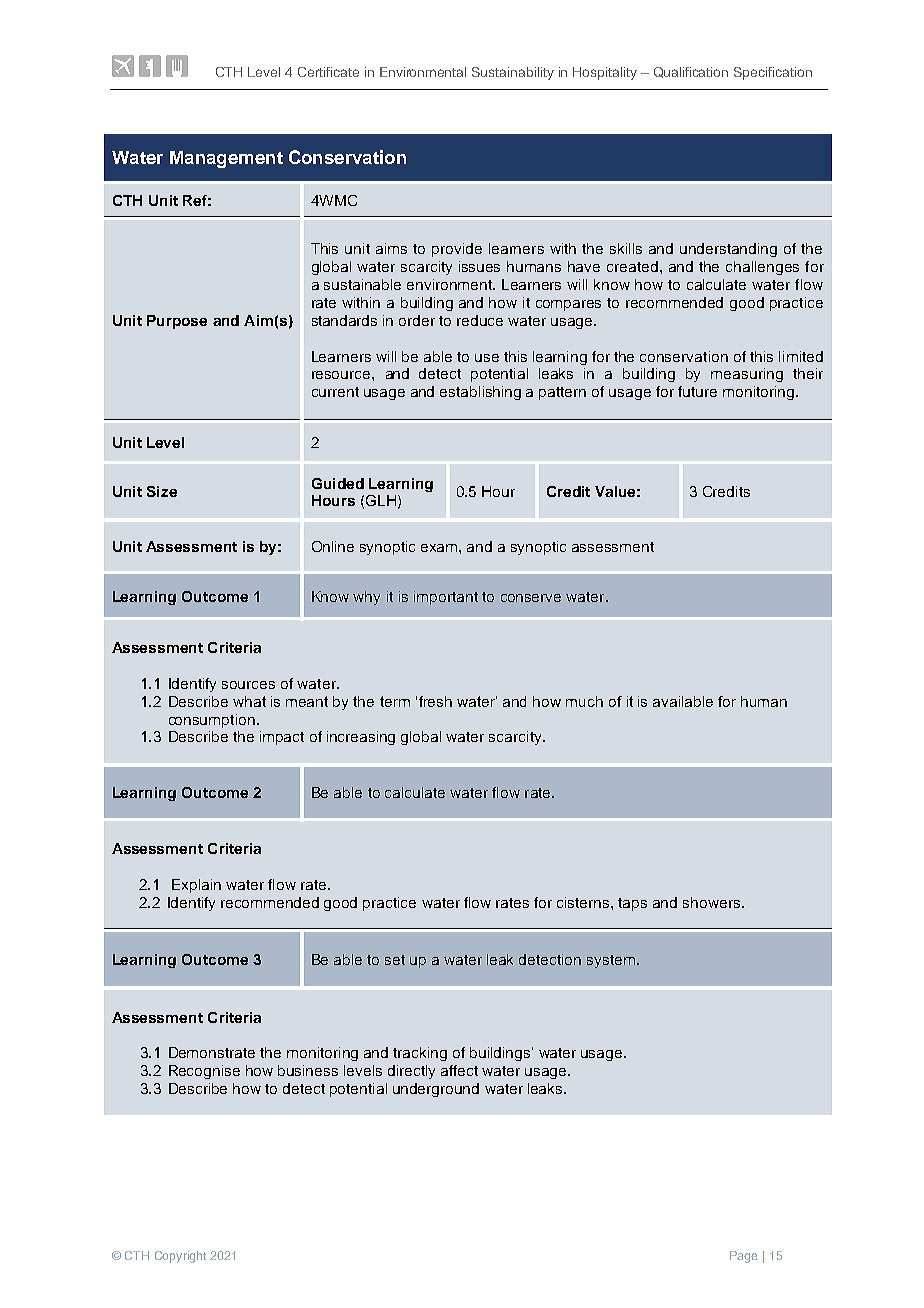 This screenshot has height=1308, width=924. Describe the element at coordinates (226, 159) in the screenshot. I see `Management` at that location.
